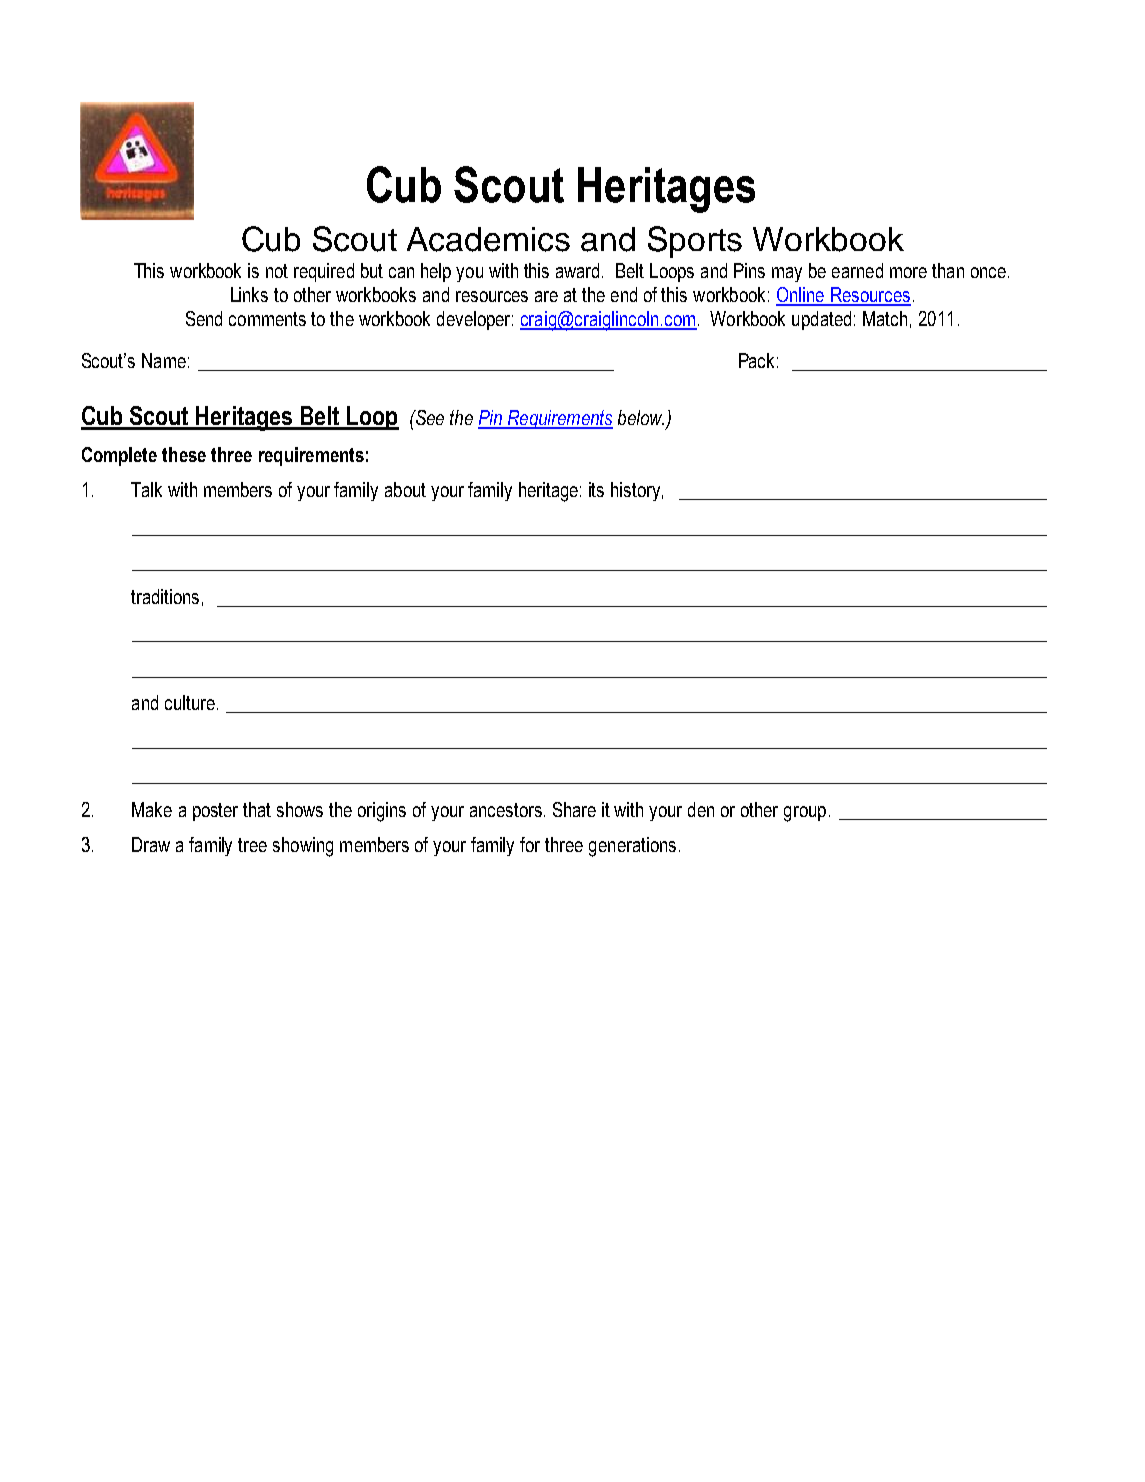 This page has height=1482, width=1145. I want to click on earned, so click(857, 270).
